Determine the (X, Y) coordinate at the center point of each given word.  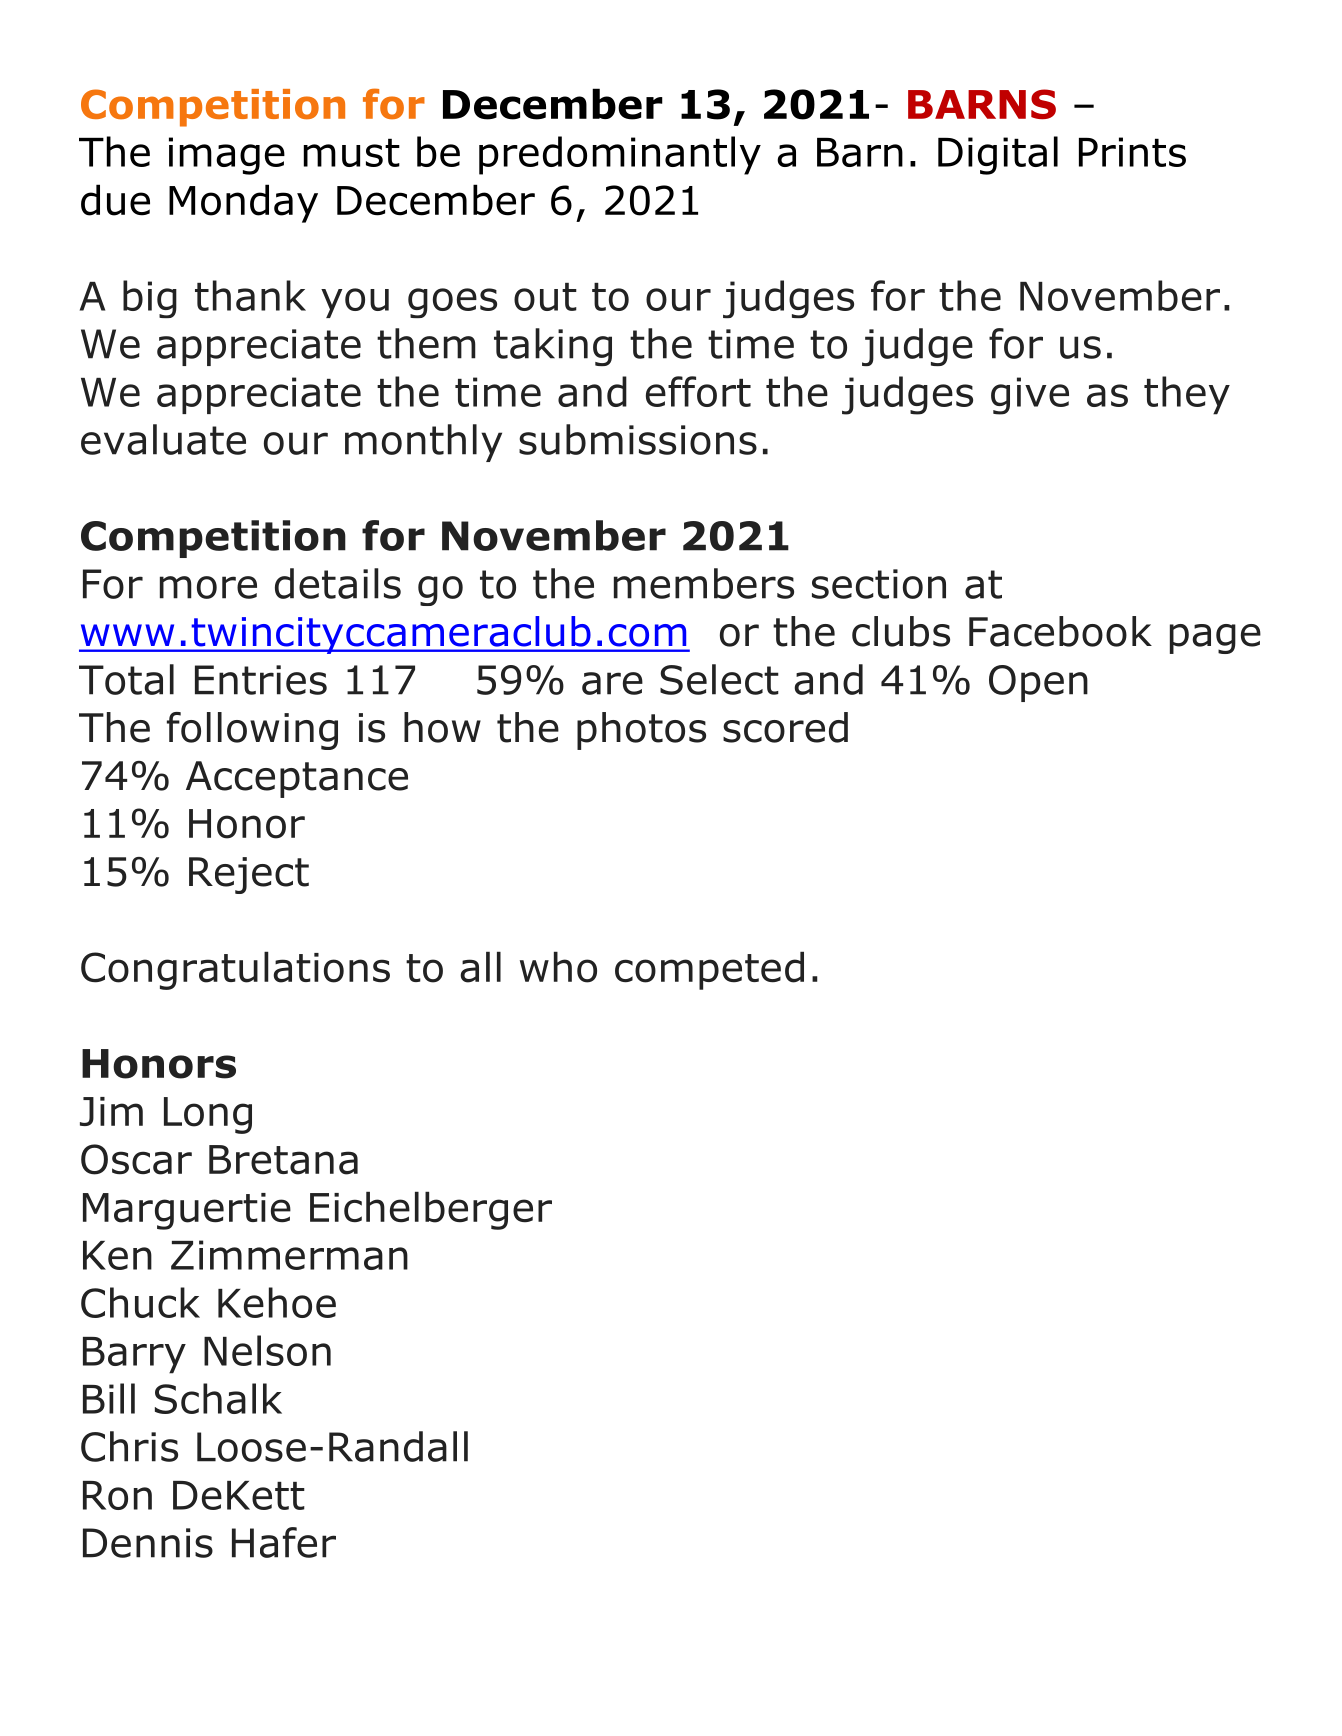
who (558, 967)
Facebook (1060, 631)
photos (641, 731)
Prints (1132, 152)
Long (208, 1115)
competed (709, 970)
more (208, 587)
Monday (243, 203)
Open (1038, 683)
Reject (249, 875)
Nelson (267, 1350)
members (704, 583)
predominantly (620, 155)
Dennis (148, 1543)
